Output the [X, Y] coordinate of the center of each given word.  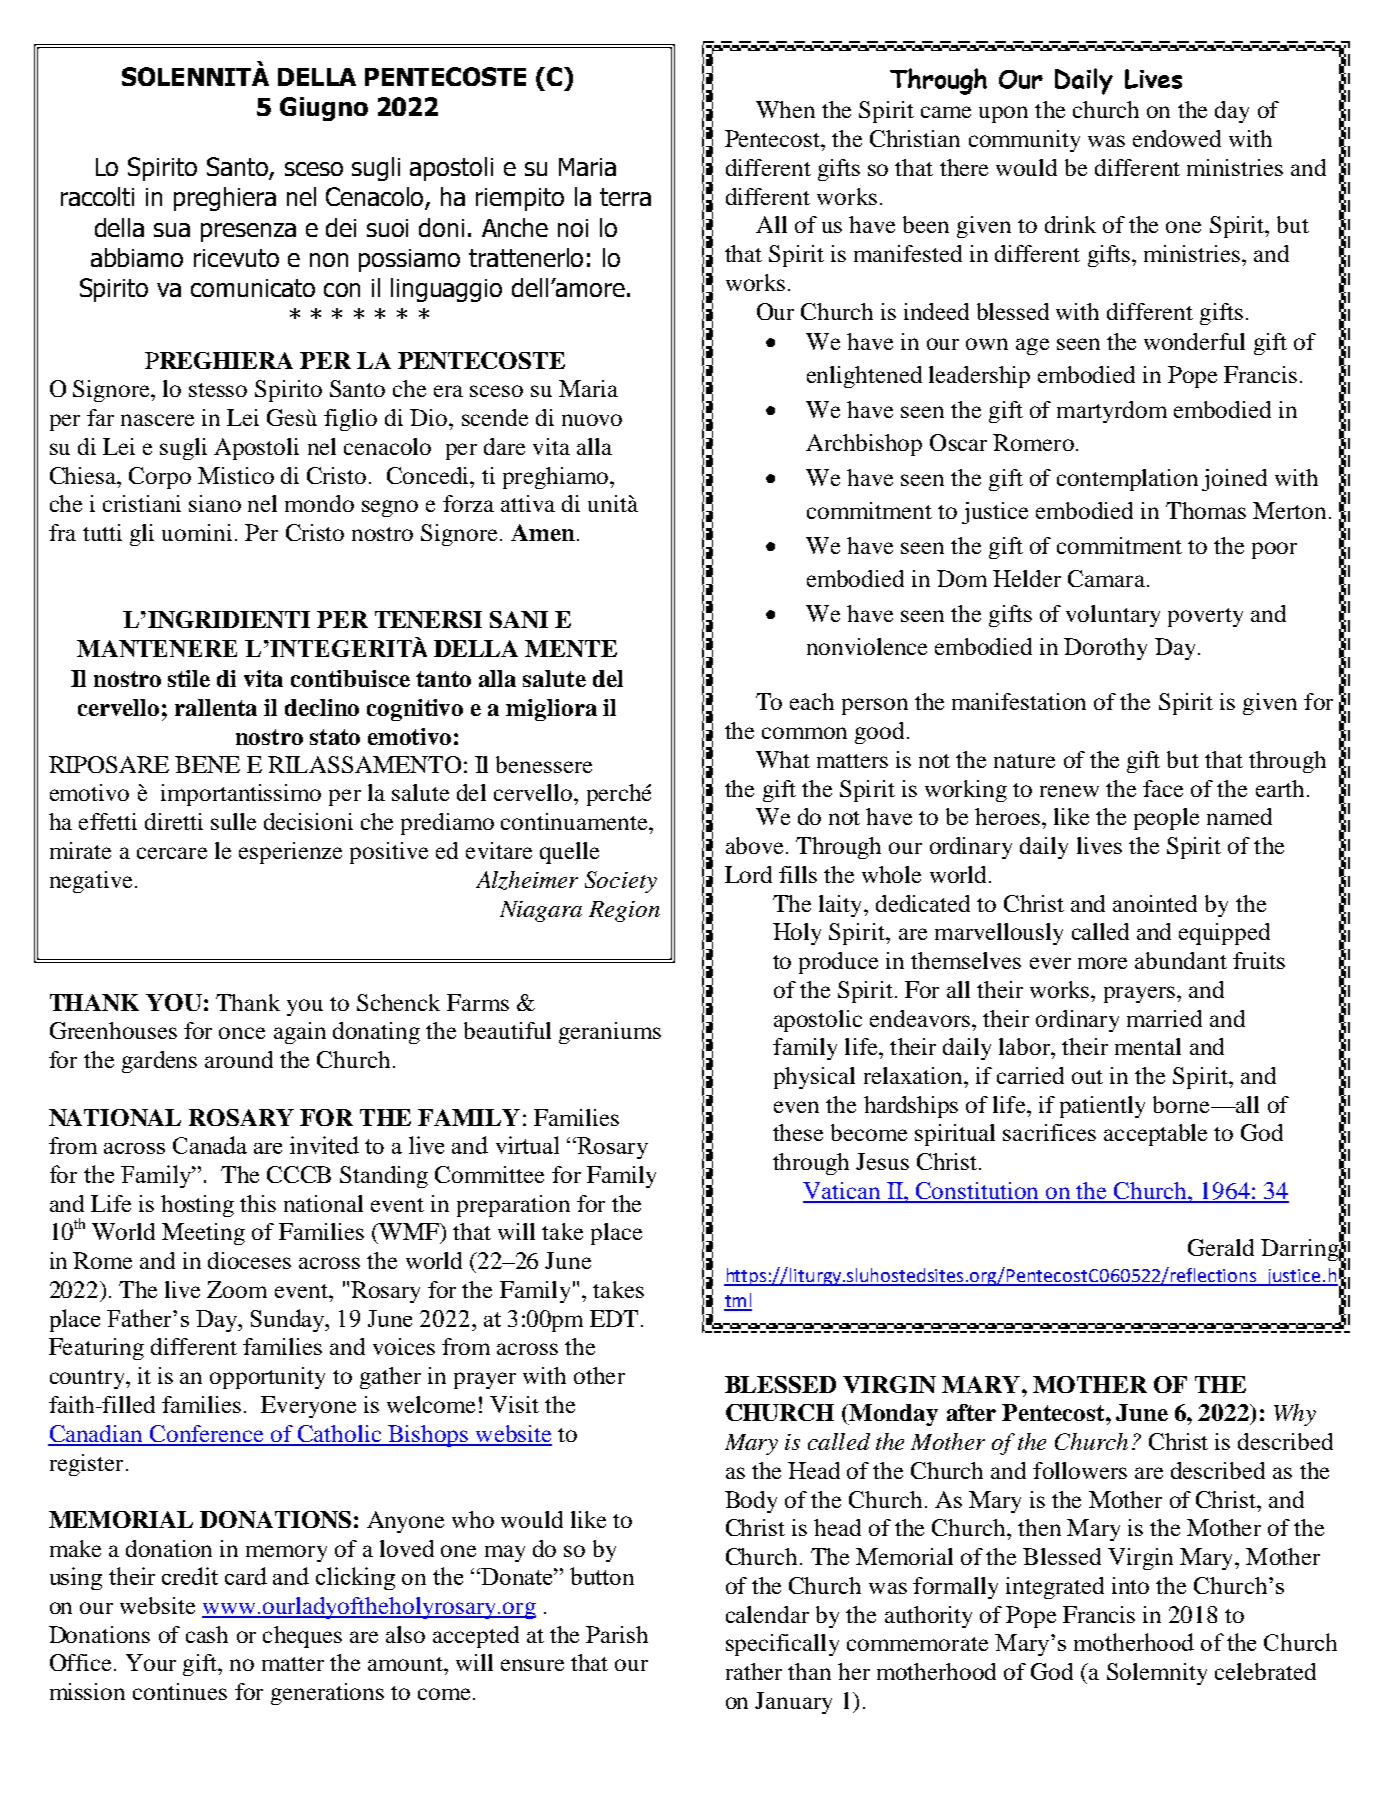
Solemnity [1157, 1674]
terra [625, 197]
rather [754, 1671]
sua [172, 230]
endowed [1177, 138]
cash [207, 1634]
